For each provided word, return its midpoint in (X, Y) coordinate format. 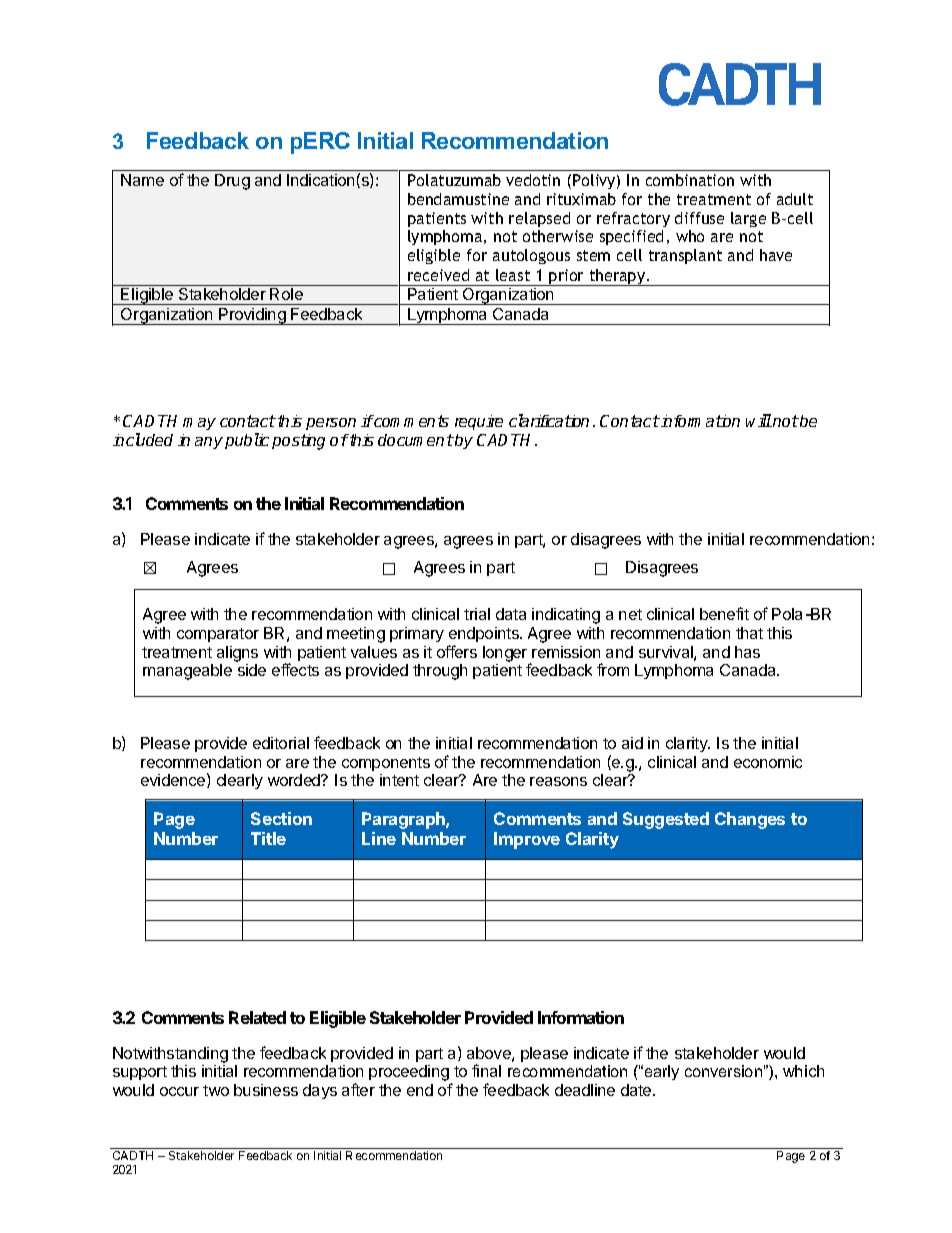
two (216, 1090)
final (486, 1070)
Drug (232, 182)
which (803, 1071)
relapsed (539, 219)
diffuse (699, 218)
